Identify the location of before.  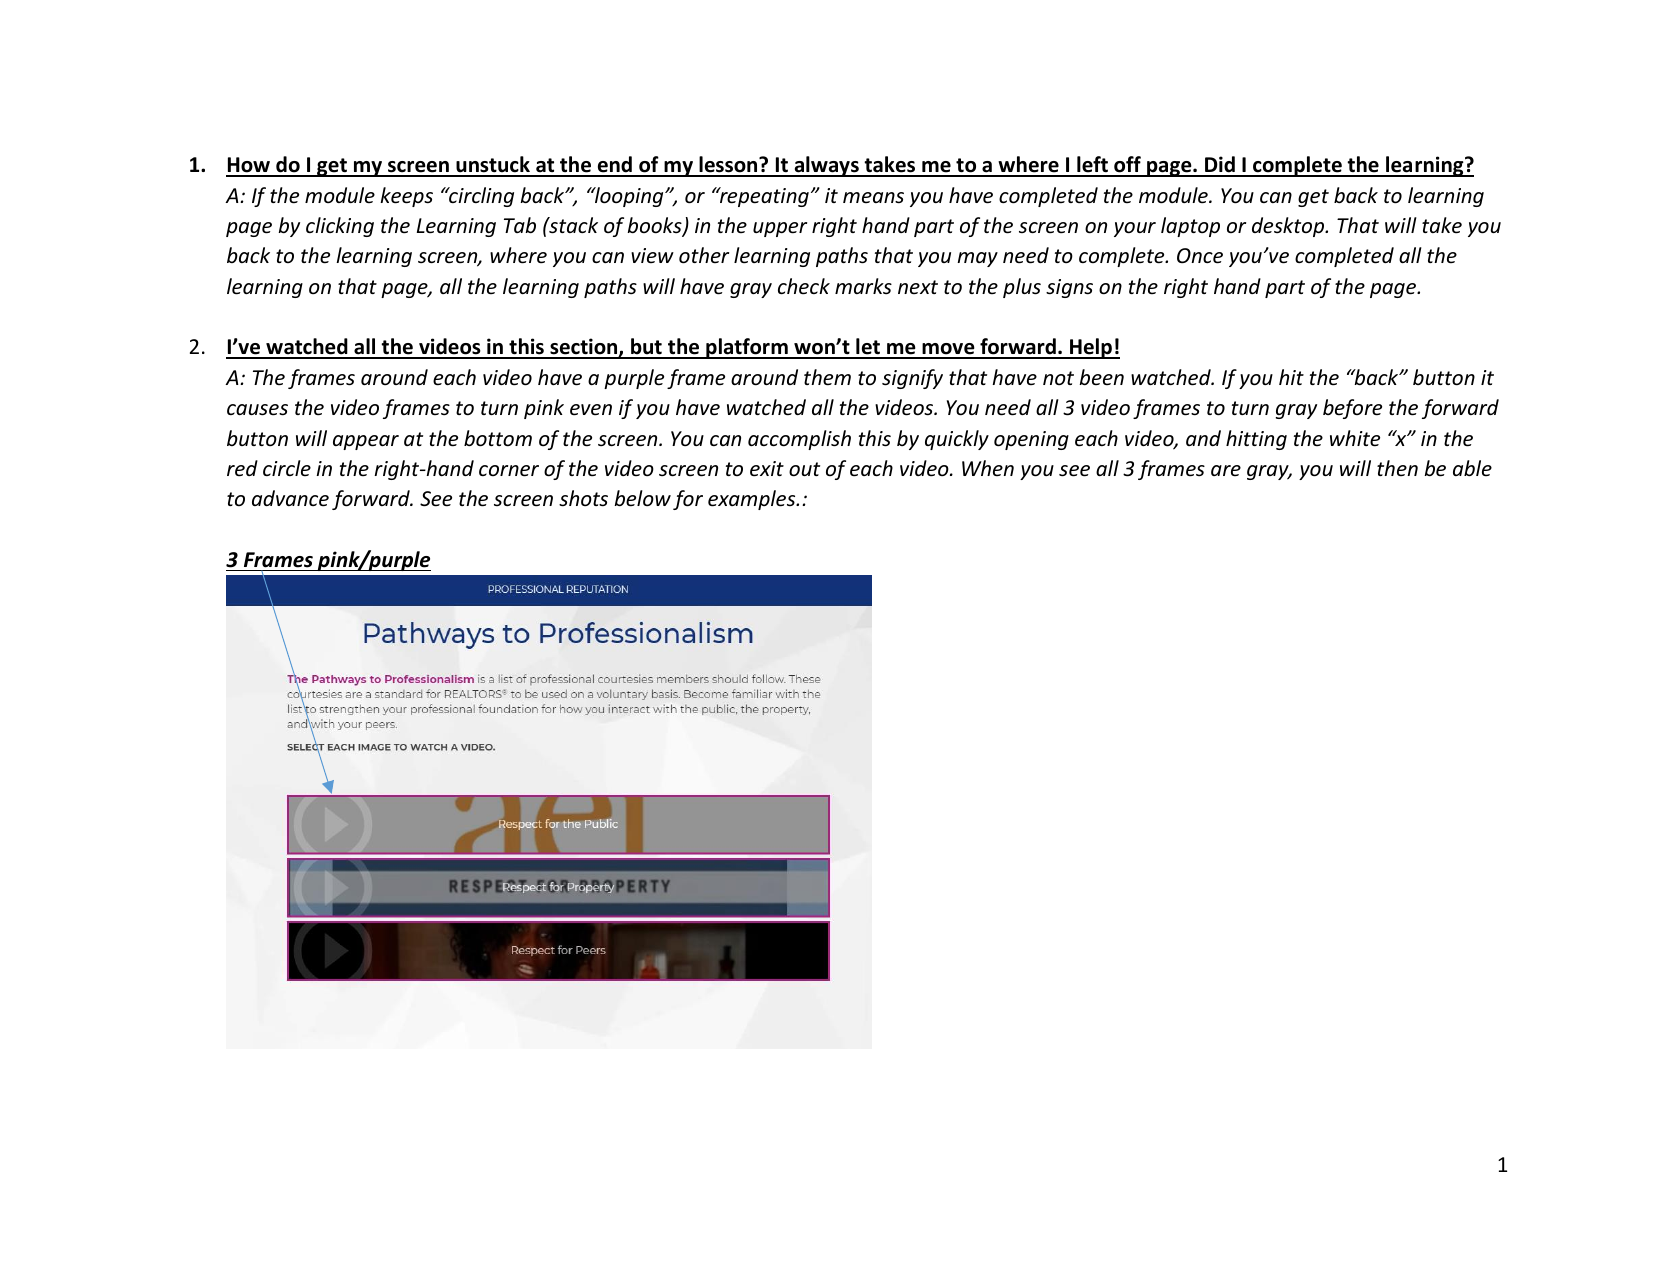
(1352, 409).
